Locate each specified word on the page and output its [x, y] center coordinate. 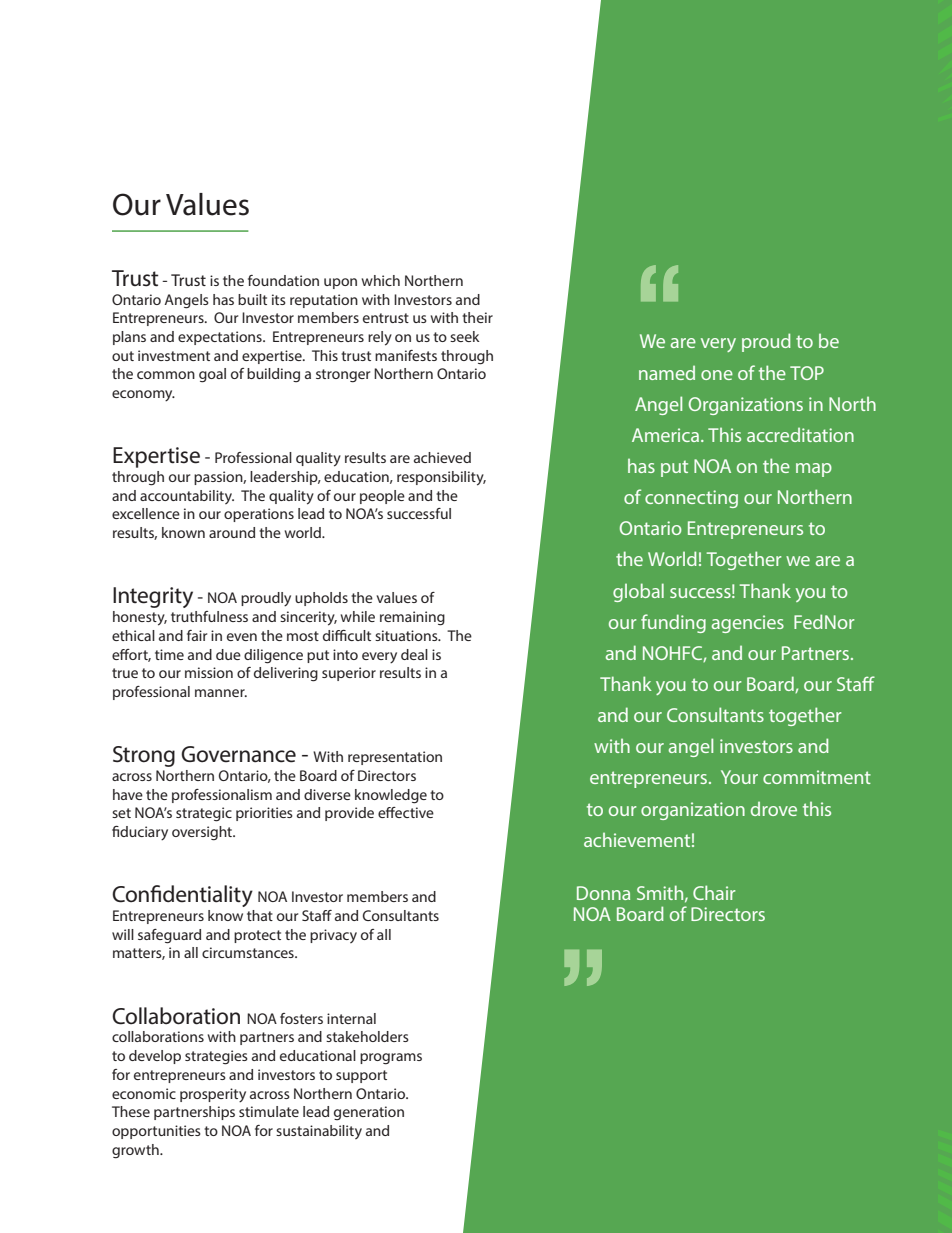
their [477, 317]
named [667, 372]
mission [209, 672]
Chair [714, 892]
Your [739, 777]
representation [395, 758]
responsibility [441, 478]
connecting [691, 499]
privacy [333, 936]
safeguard [169, 936]
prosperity [213, 1095]
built [252, 299]
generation [369, 1113]
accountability [187, 497]
